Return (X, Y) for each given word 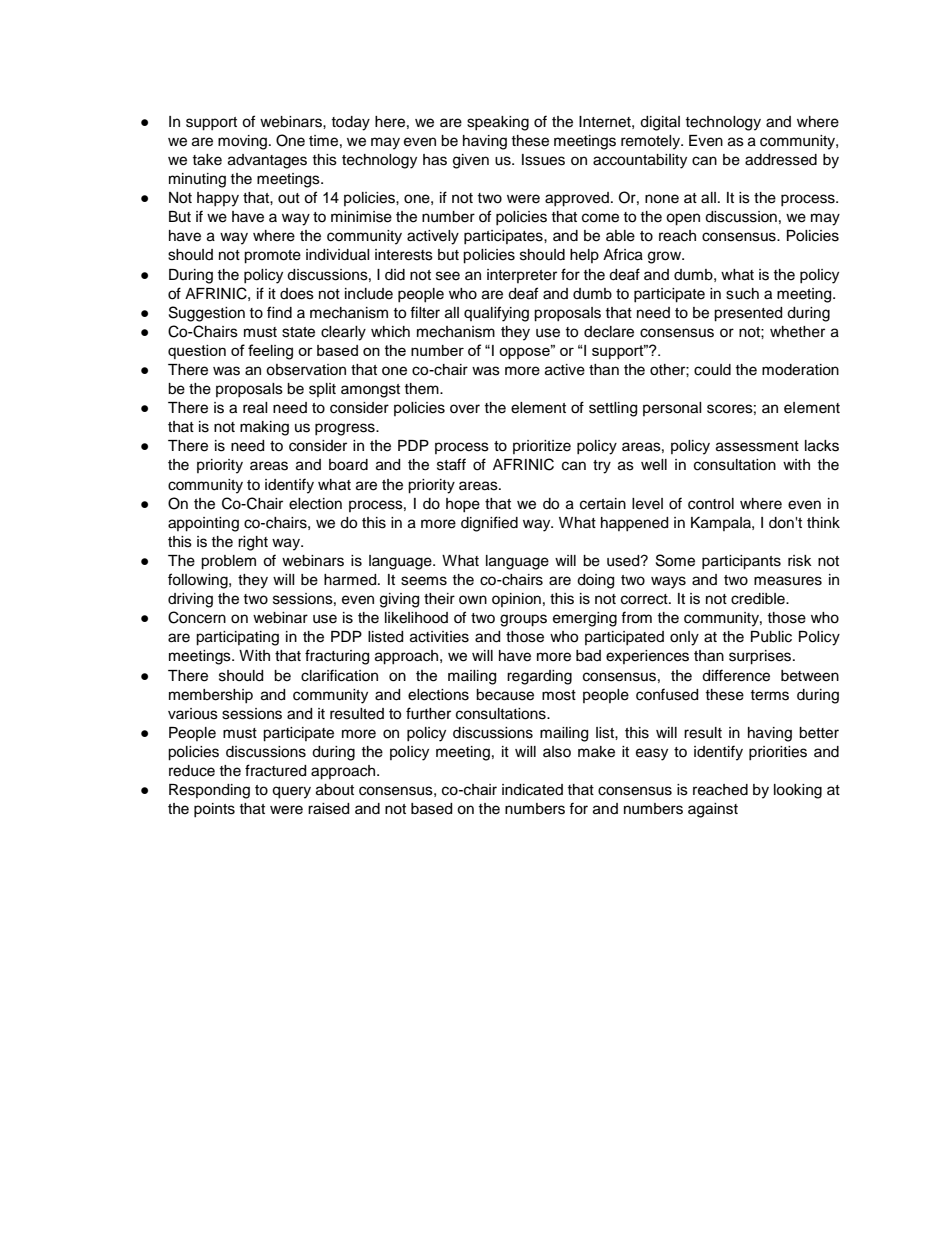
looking (798, 791)
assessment (757, 446)
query (291, 792)
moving (244, 142)
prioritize (542, 447)
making (264, 428)
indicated (532, 790)
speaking (498, 123)
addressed (781, 160)
